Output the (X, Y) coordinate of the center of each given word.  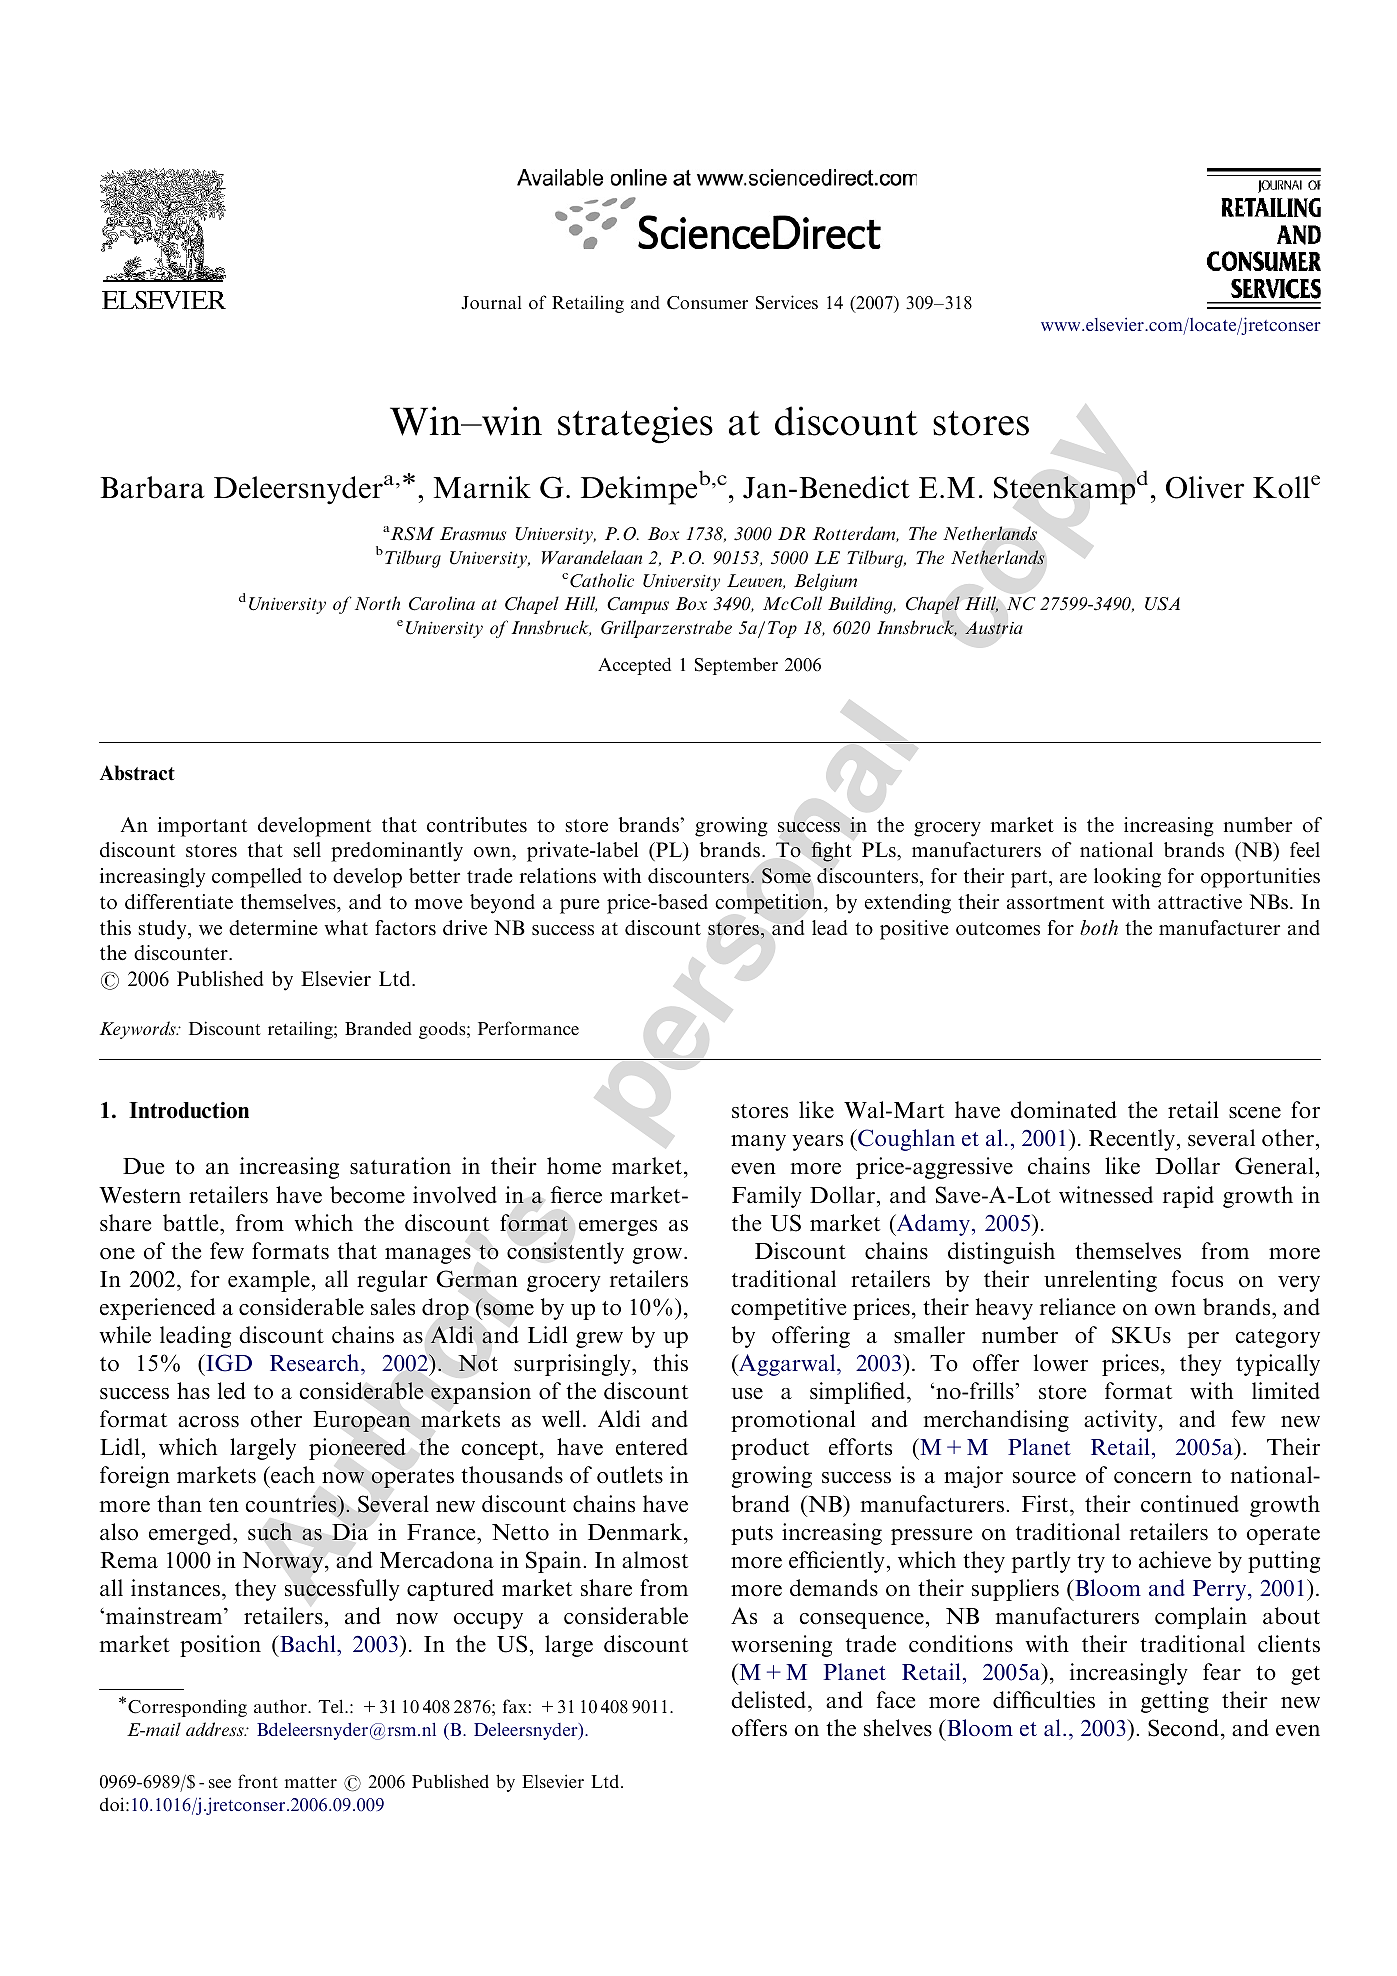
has (193, 1390)
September (736, 666)
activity (1122, 1421)
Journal (491, 303)
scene (1255, 1113)
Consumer (707, 303)
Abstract (137, 773)
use (747, 1394)
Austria (994, 628)
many (758, 1143)
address (216, 1729)
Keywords (139, 1030)
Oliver (1205, 487)
